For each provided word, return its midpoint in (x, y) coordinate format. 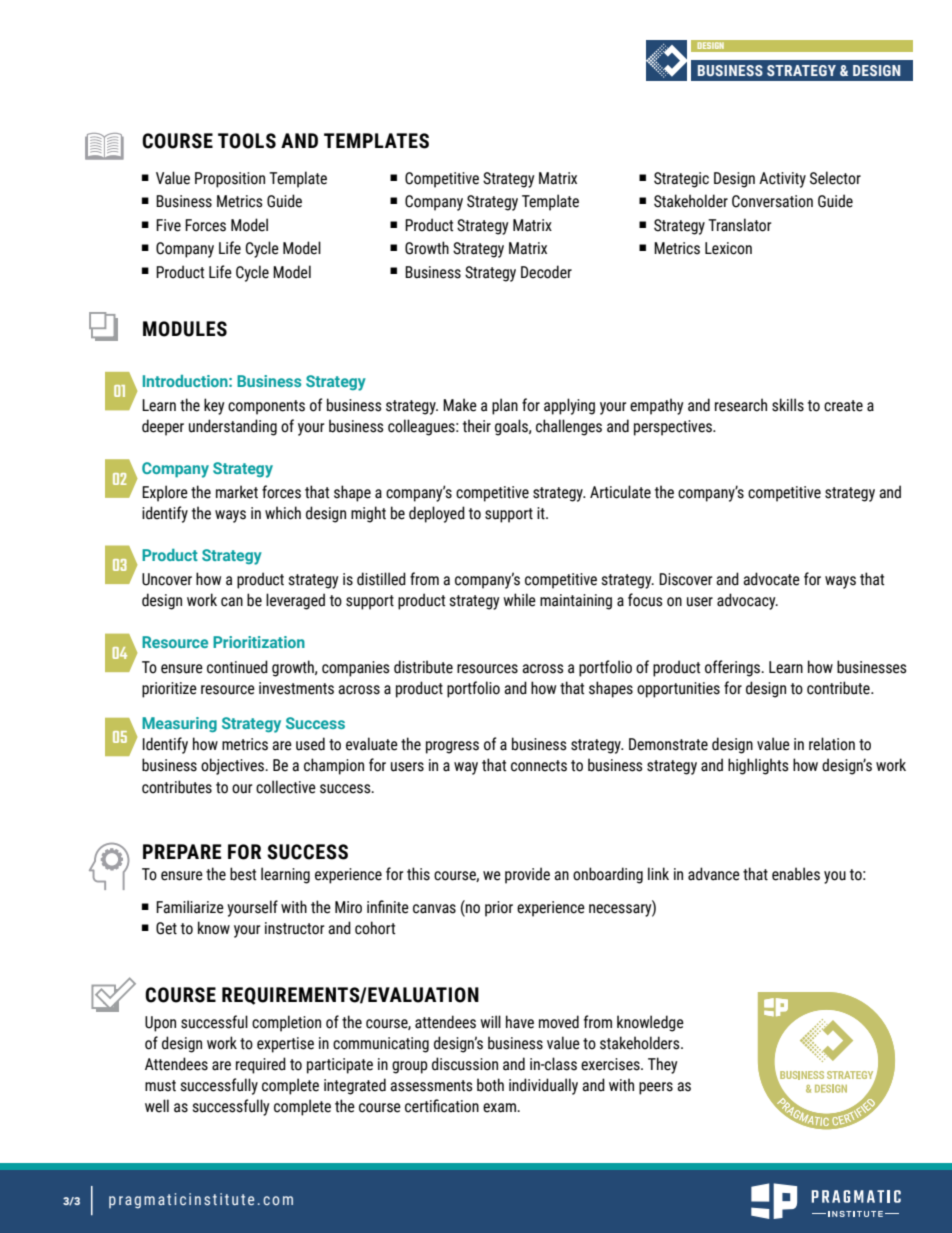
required (261, 1065)
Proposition (230, 180)
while (519, 600)
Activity (782, 180)
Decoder (546, 272)
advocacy (747, 601)
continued (237, 667)
